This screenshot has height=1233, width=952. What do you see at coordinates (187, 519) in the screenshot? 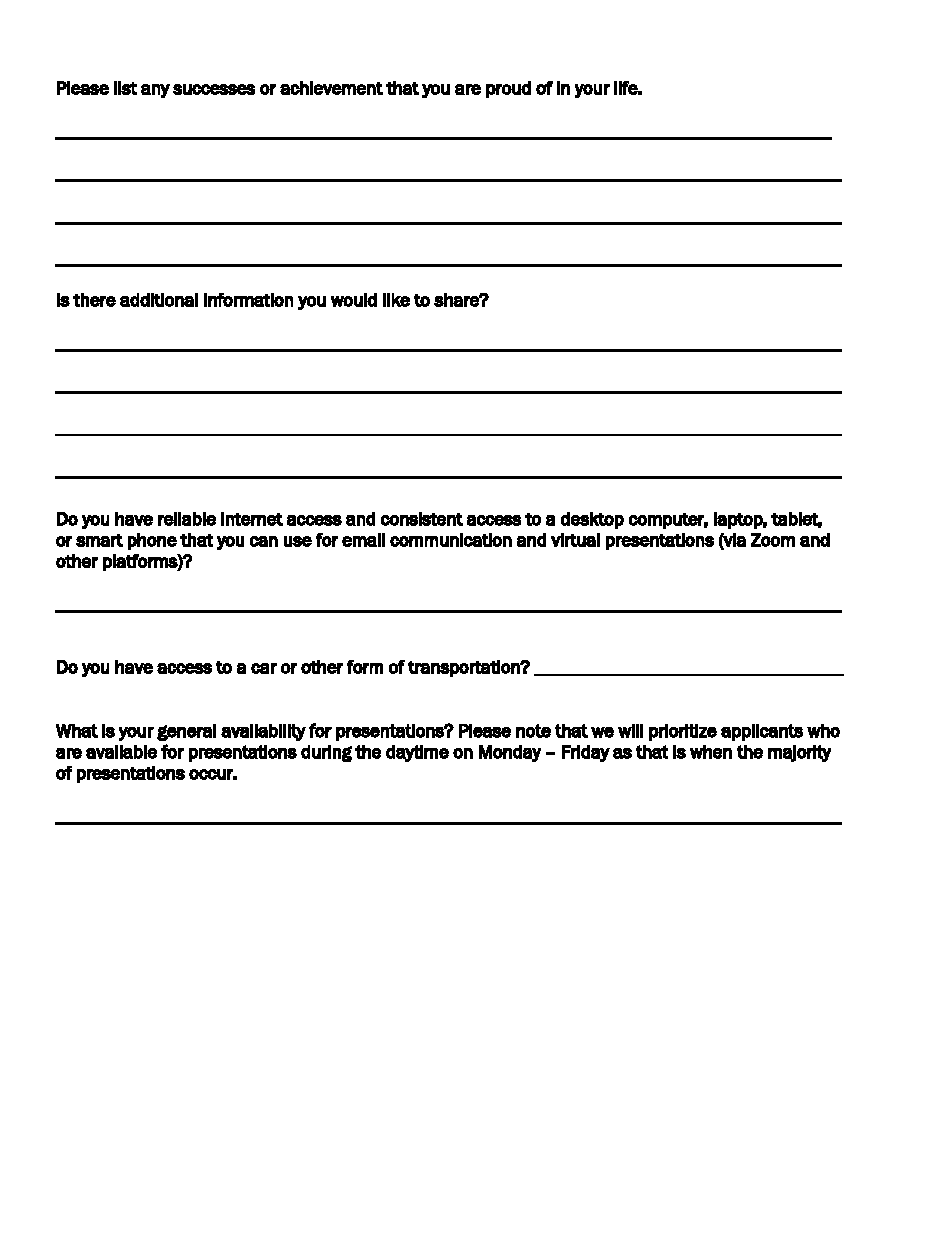
I see `reliable` at bounding box center [187, 519].
